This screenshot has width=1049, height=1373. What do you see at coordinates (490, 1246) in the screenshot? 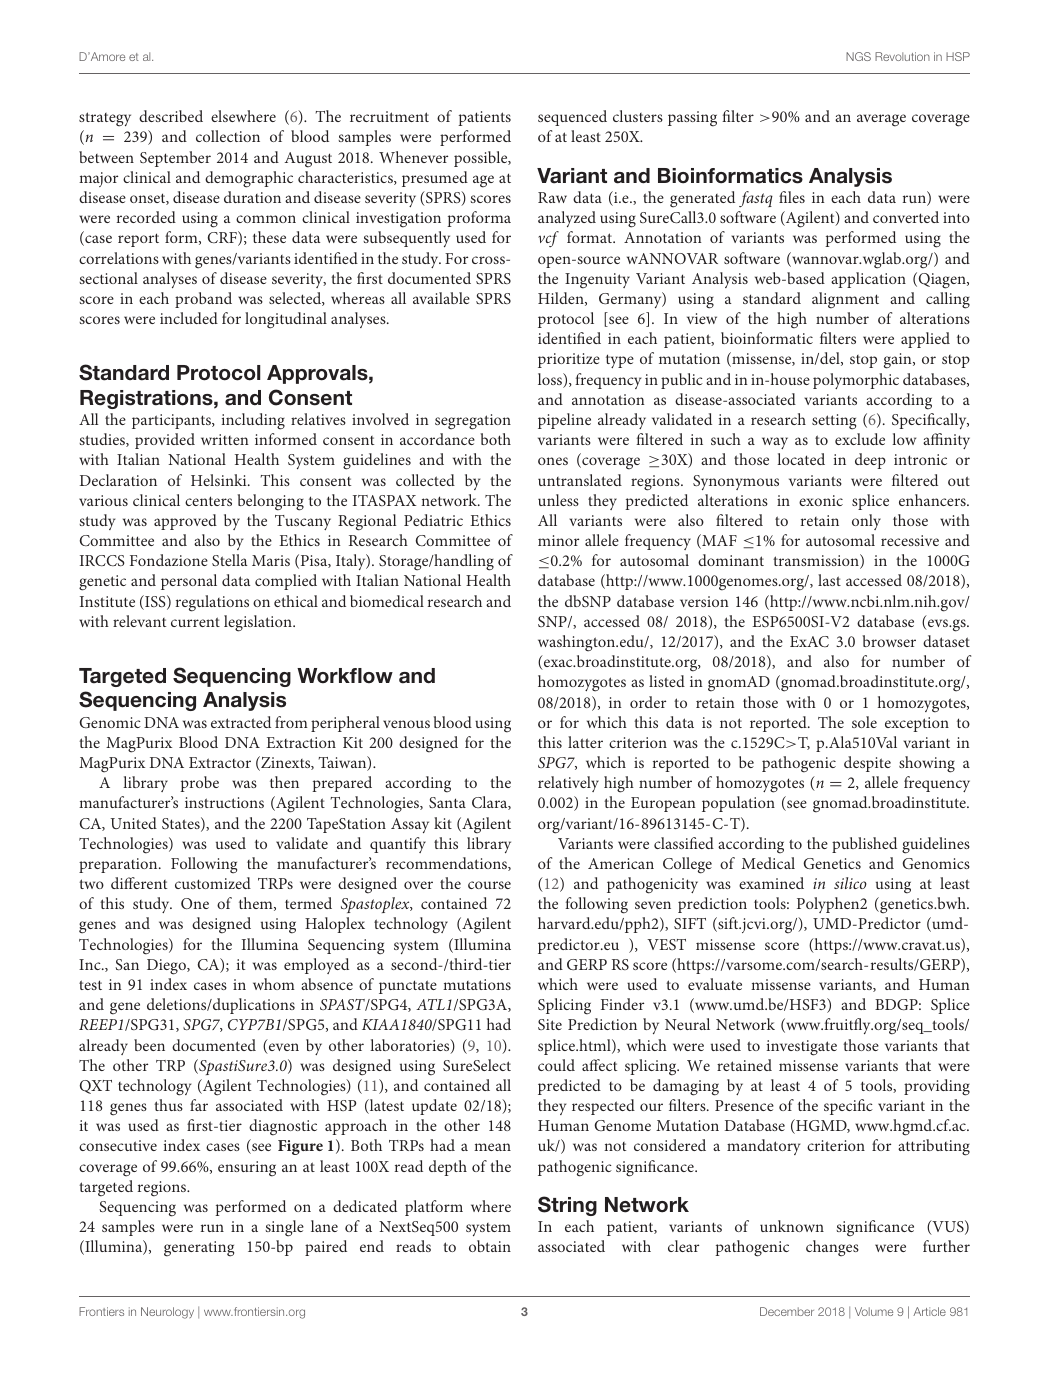
I see `obtain` at bounding box center [490, 1246].
